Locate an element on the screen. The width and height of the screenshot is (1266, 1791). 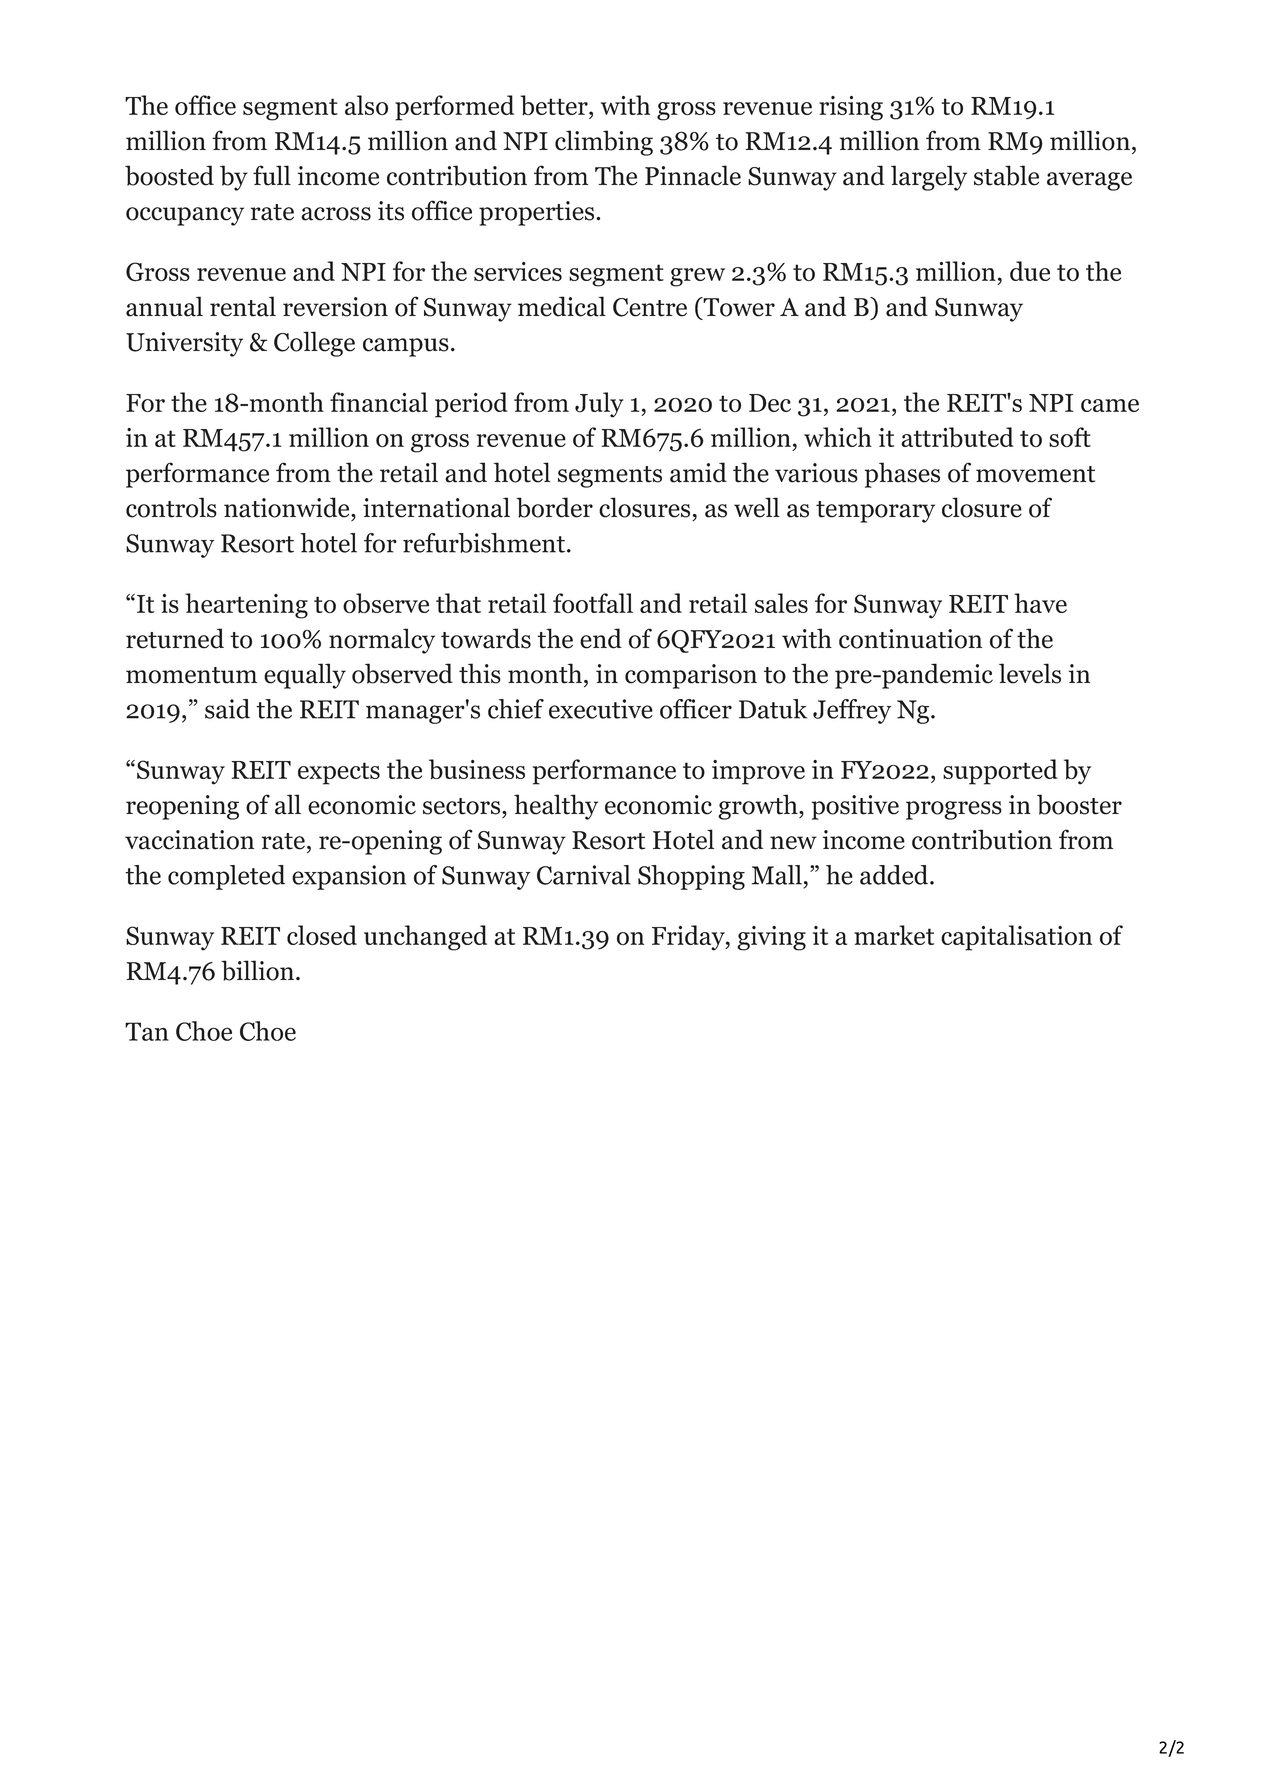
stable is located at coordinates (1006, 175).
